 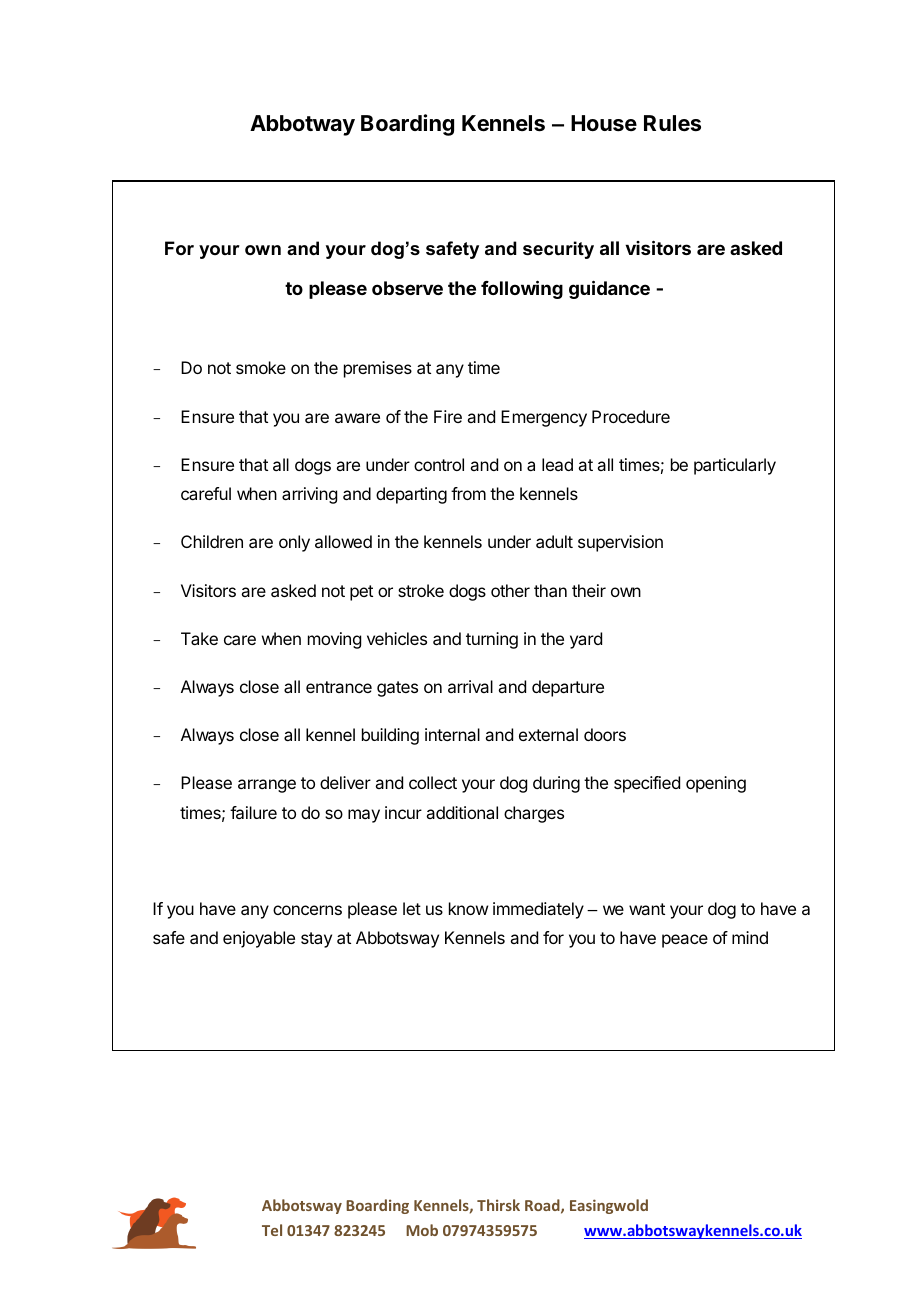 What do you see at coordinates (462, 812) in the page?
I see `additional` at bounding box center [462, 812].
